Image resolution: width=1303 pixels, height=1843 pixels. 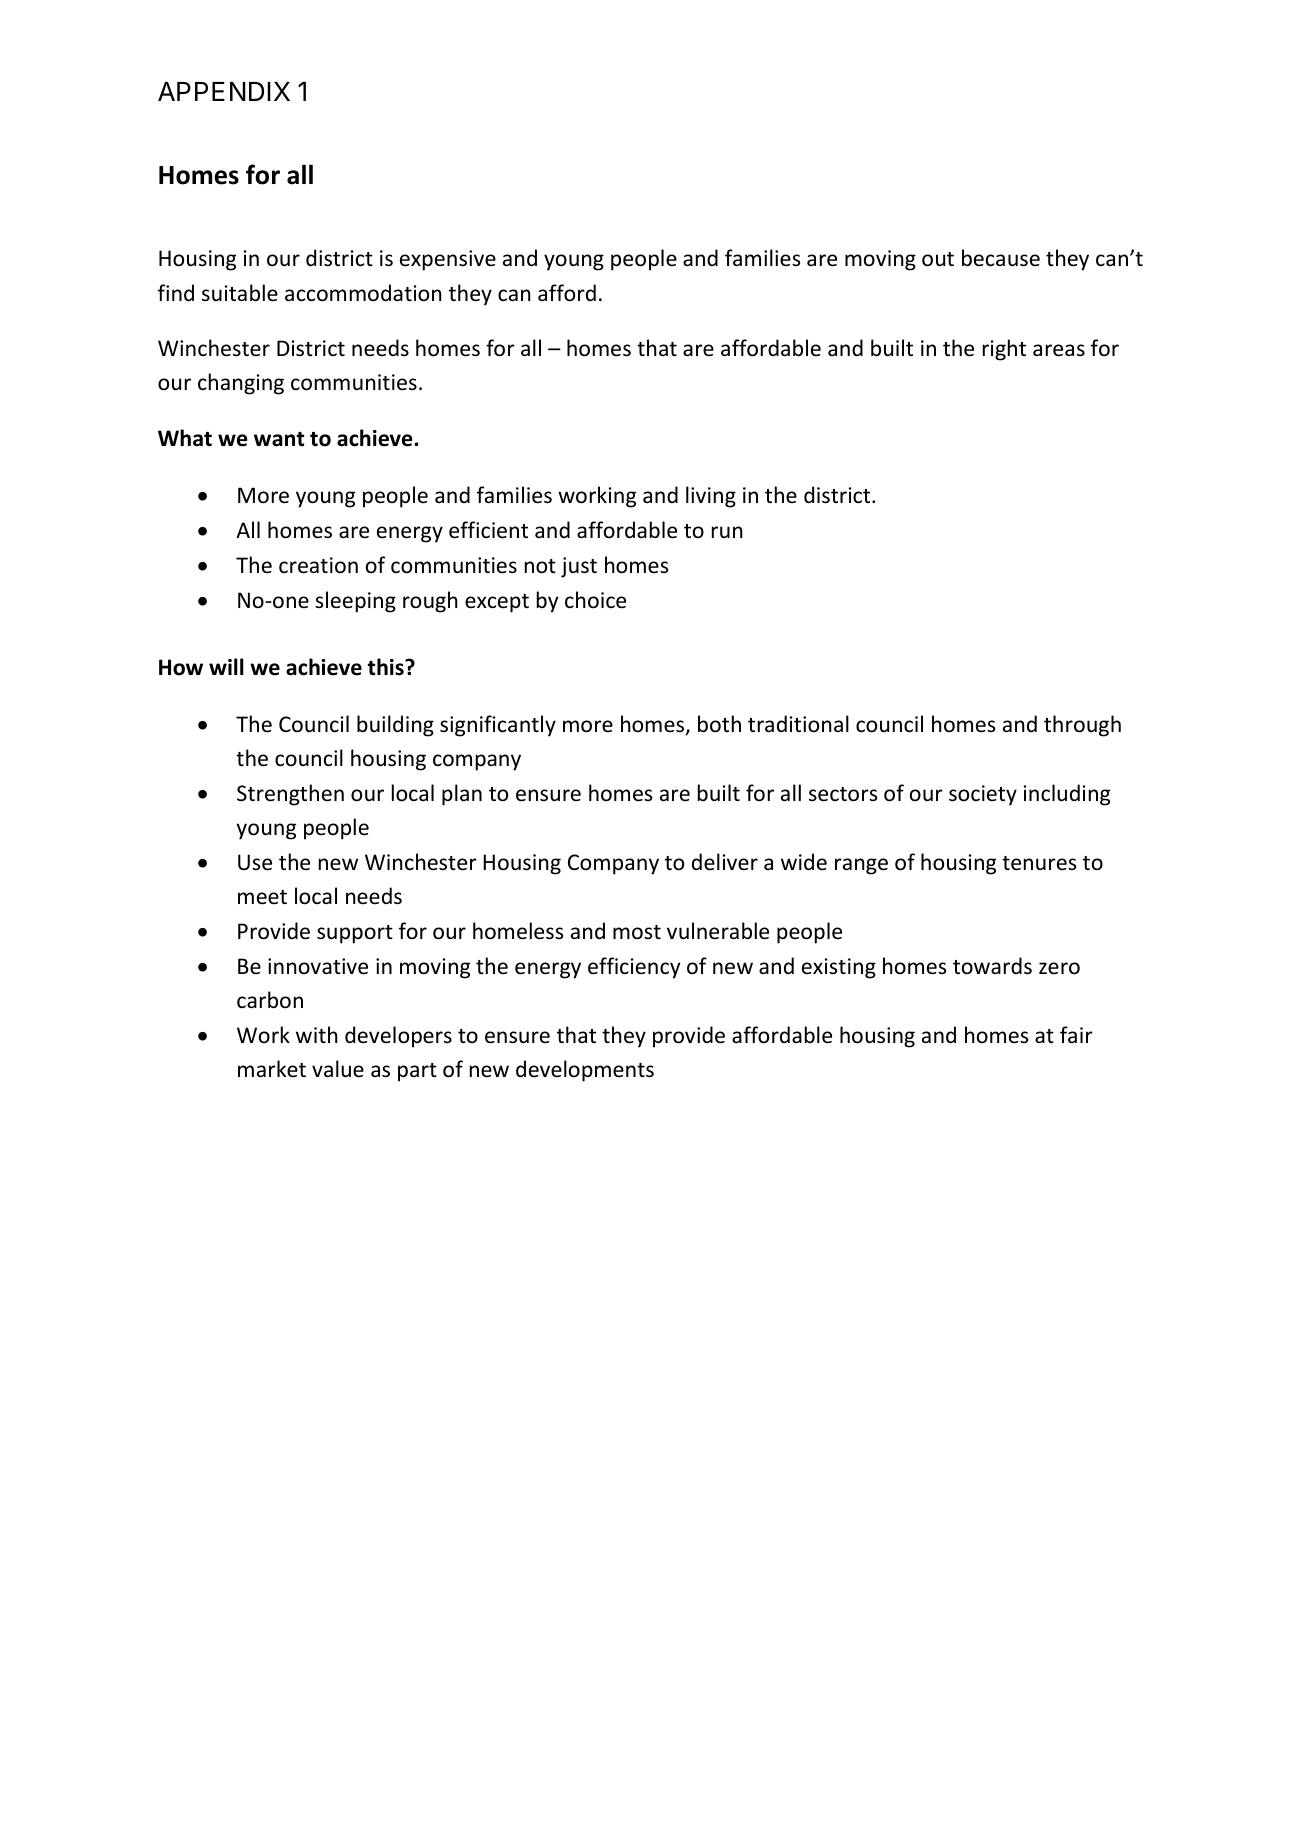 I want to click on want, so click(x=279, y=439).
